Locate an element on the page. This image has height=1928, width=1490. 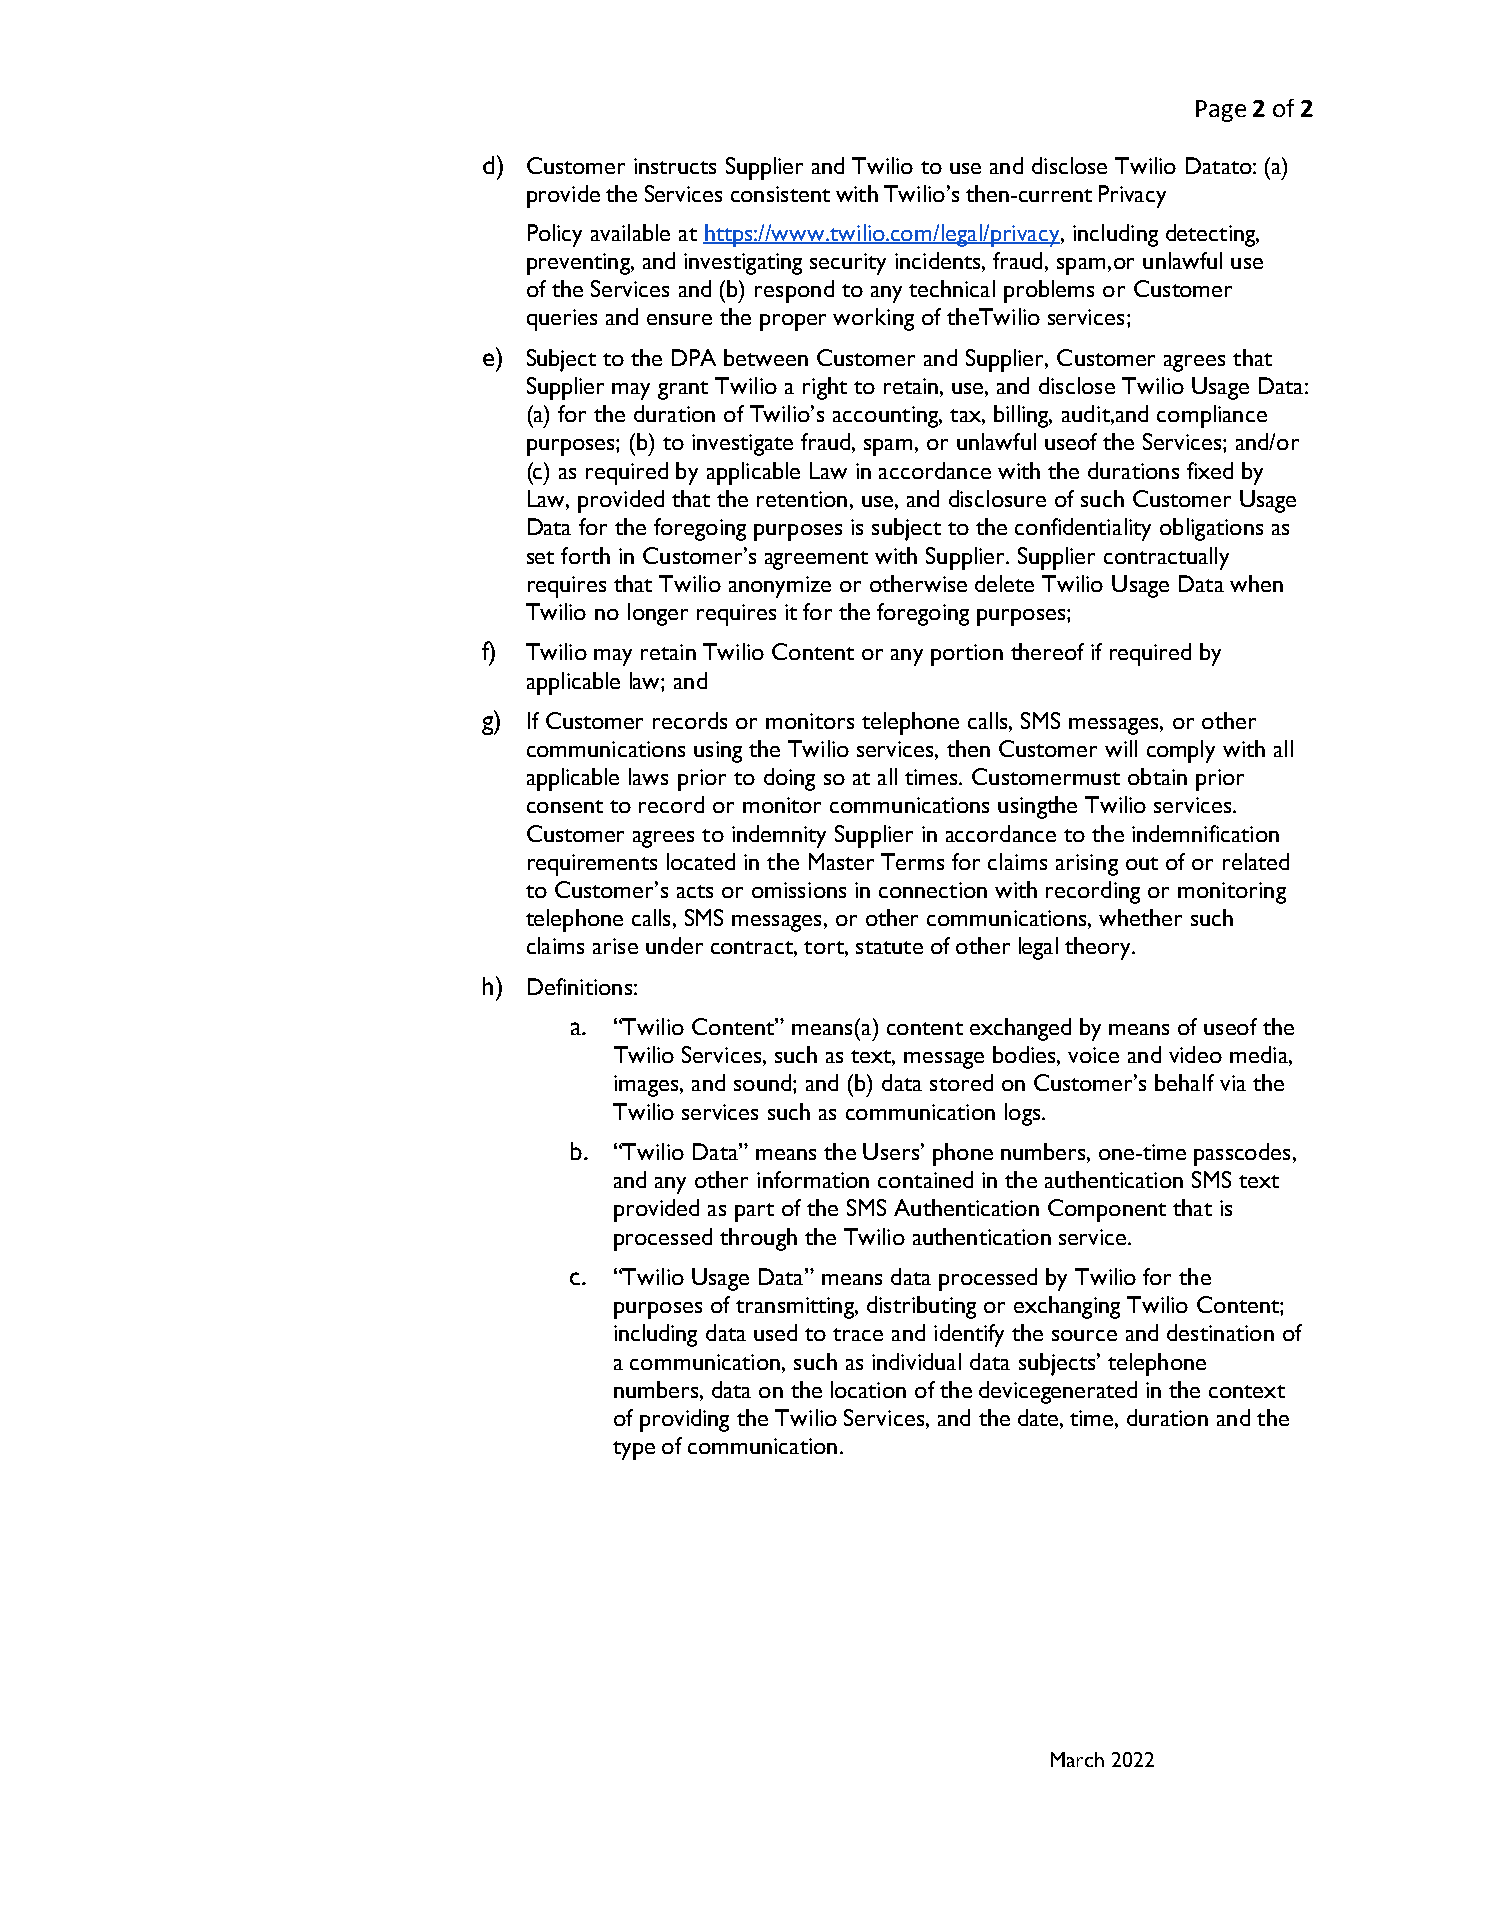
type is located at coordinates (634, 1450).
